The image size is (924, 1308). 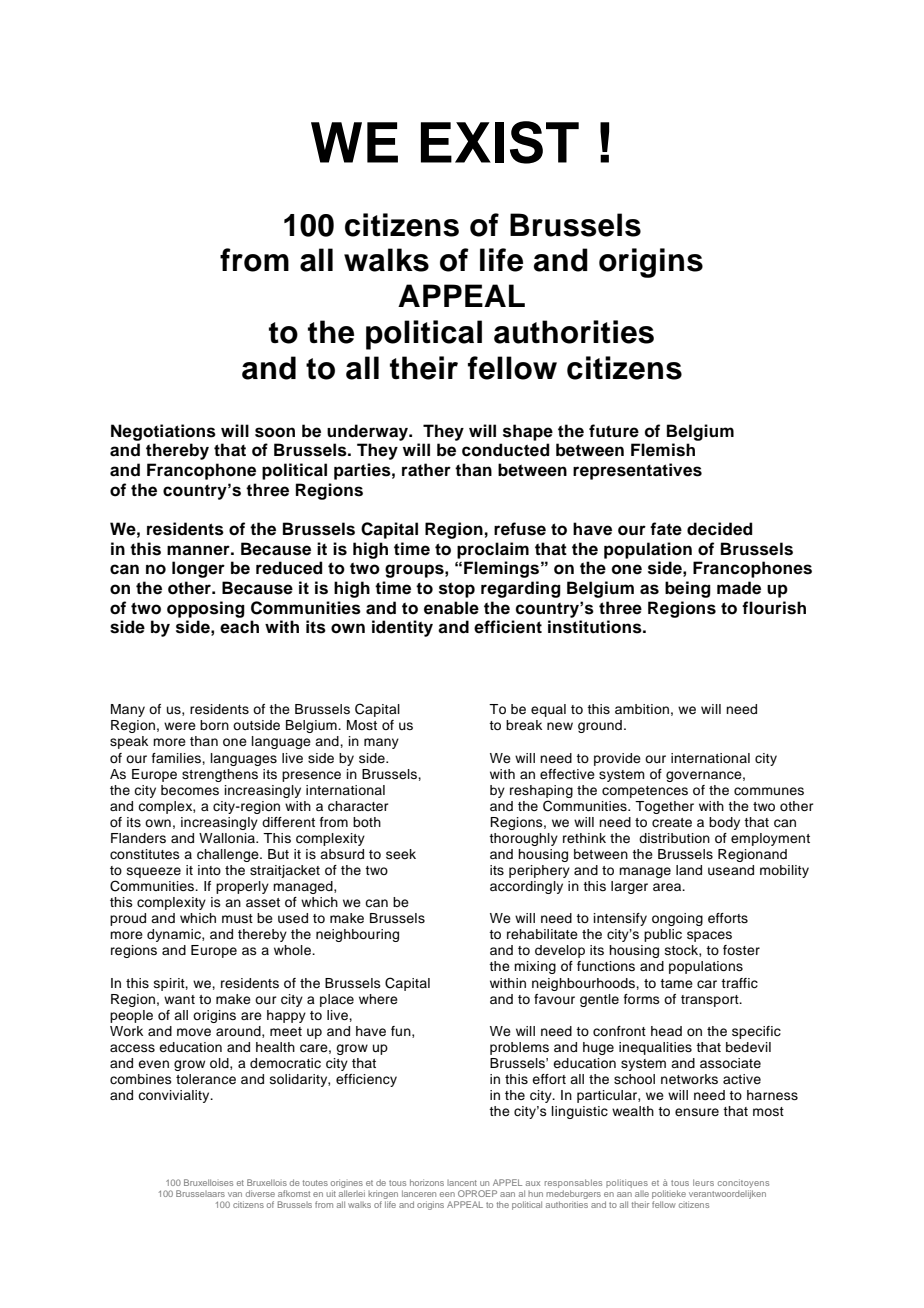 What do you see at coordinates (507, 1182) in the image?
I see `APPEL` at bounding box center [507, 1182].
